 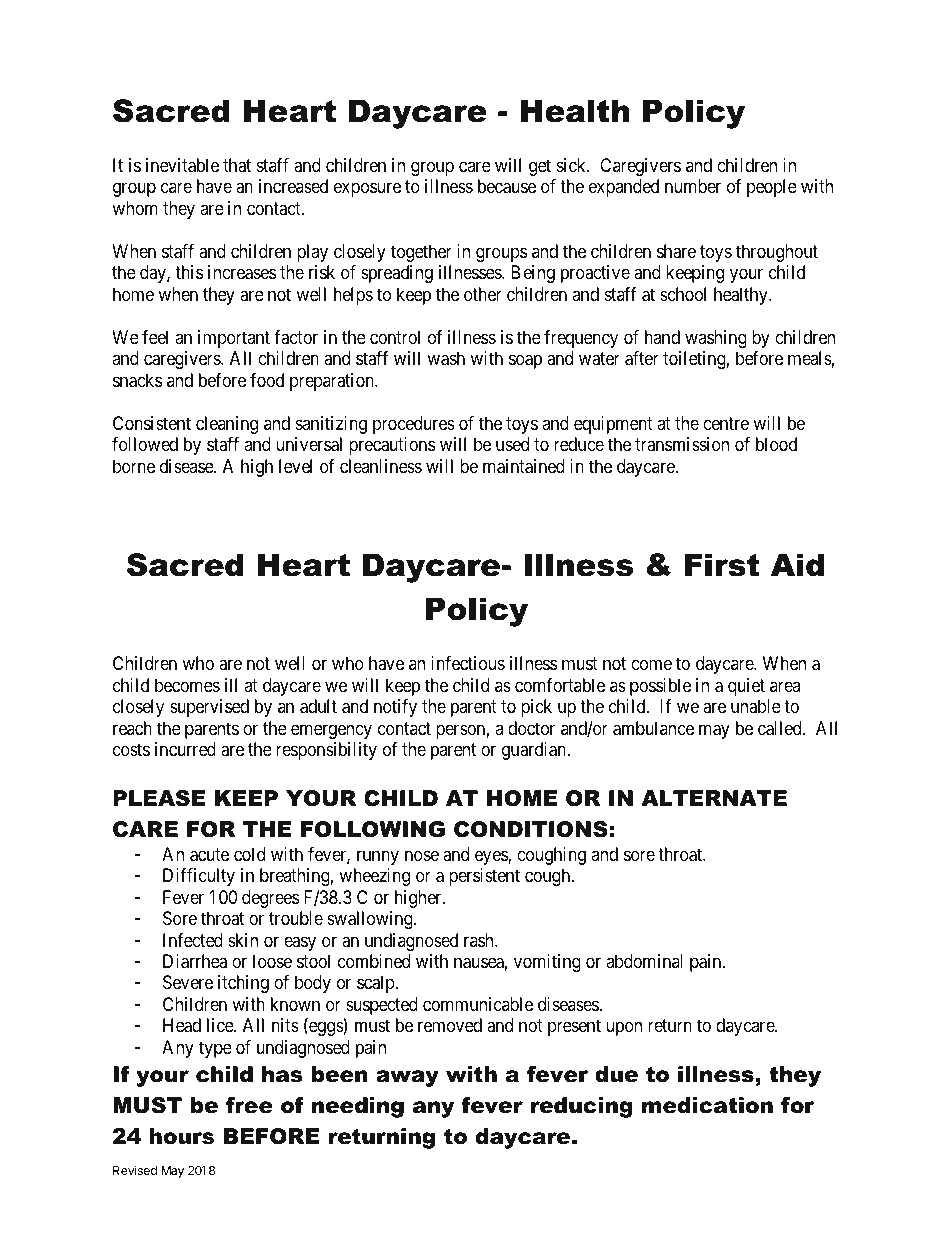 I want to click on centre, so click(x=726, y=423).
